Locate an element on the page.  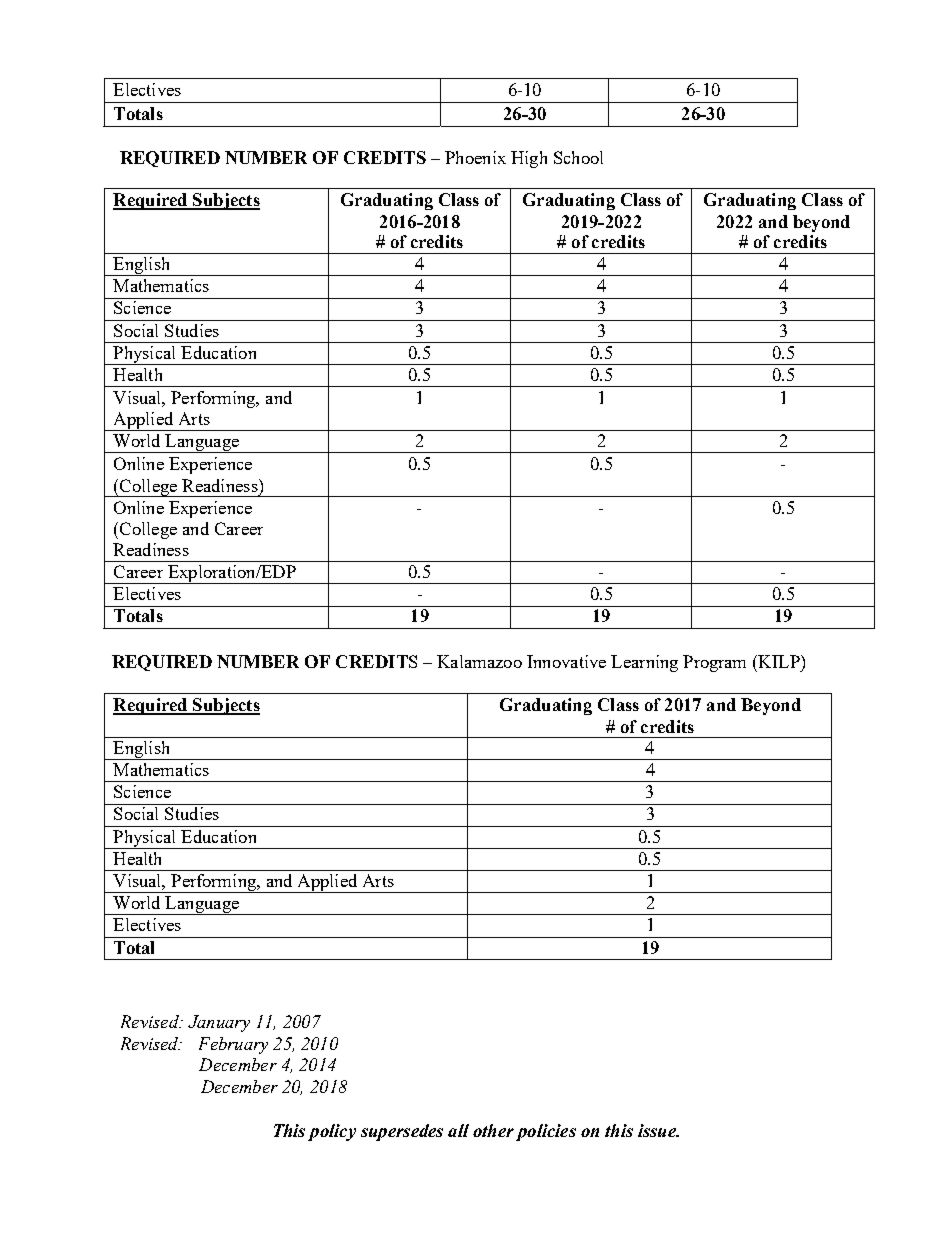
all is located at coordinates (458, 1130).
